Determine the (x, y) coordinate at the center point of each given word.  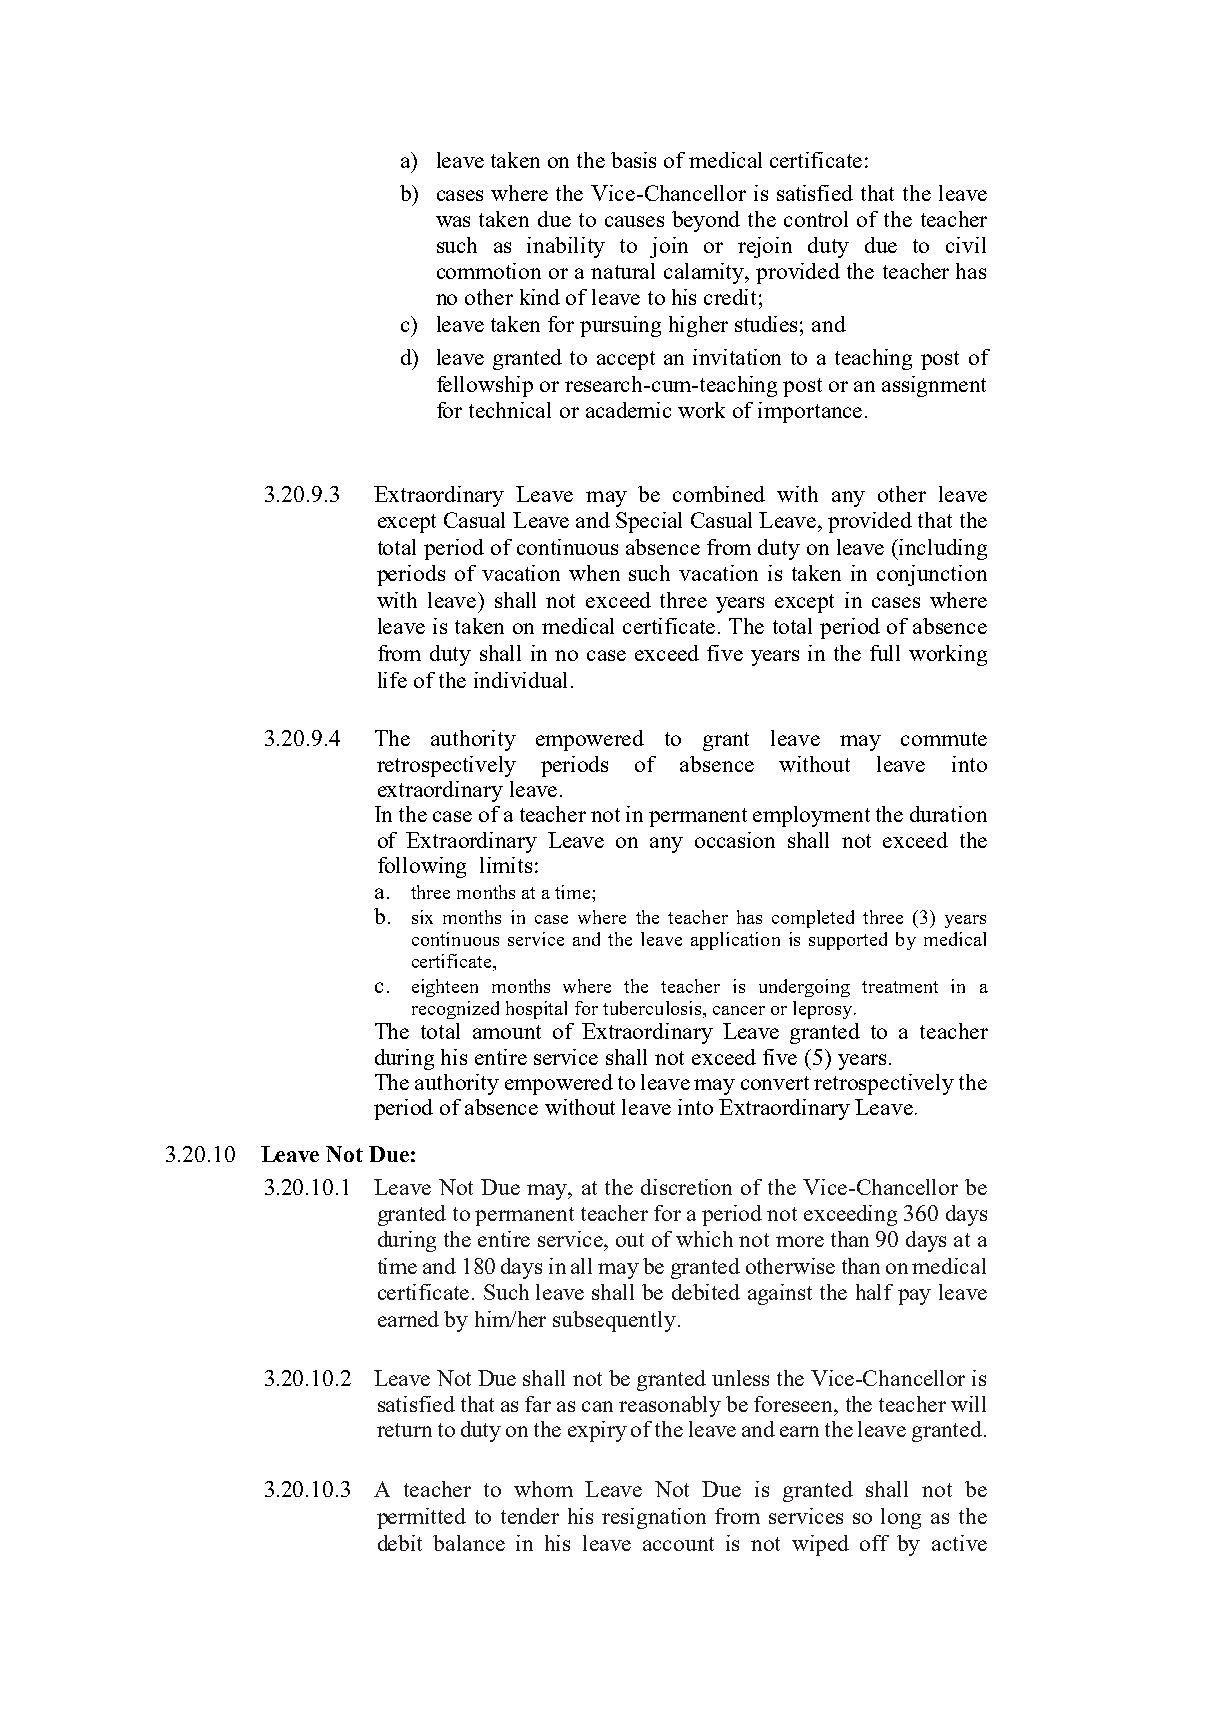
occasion (735, 840)
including (943, 549)
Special (649, 522)
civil (966, 245)
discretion (686, 1187)
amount (507, 1032)
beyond (706, 221)
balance (469, 1543)
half (874, 1292)
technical (510, 410)
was (453, 221)
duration (948, 814)
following (422, 867)
